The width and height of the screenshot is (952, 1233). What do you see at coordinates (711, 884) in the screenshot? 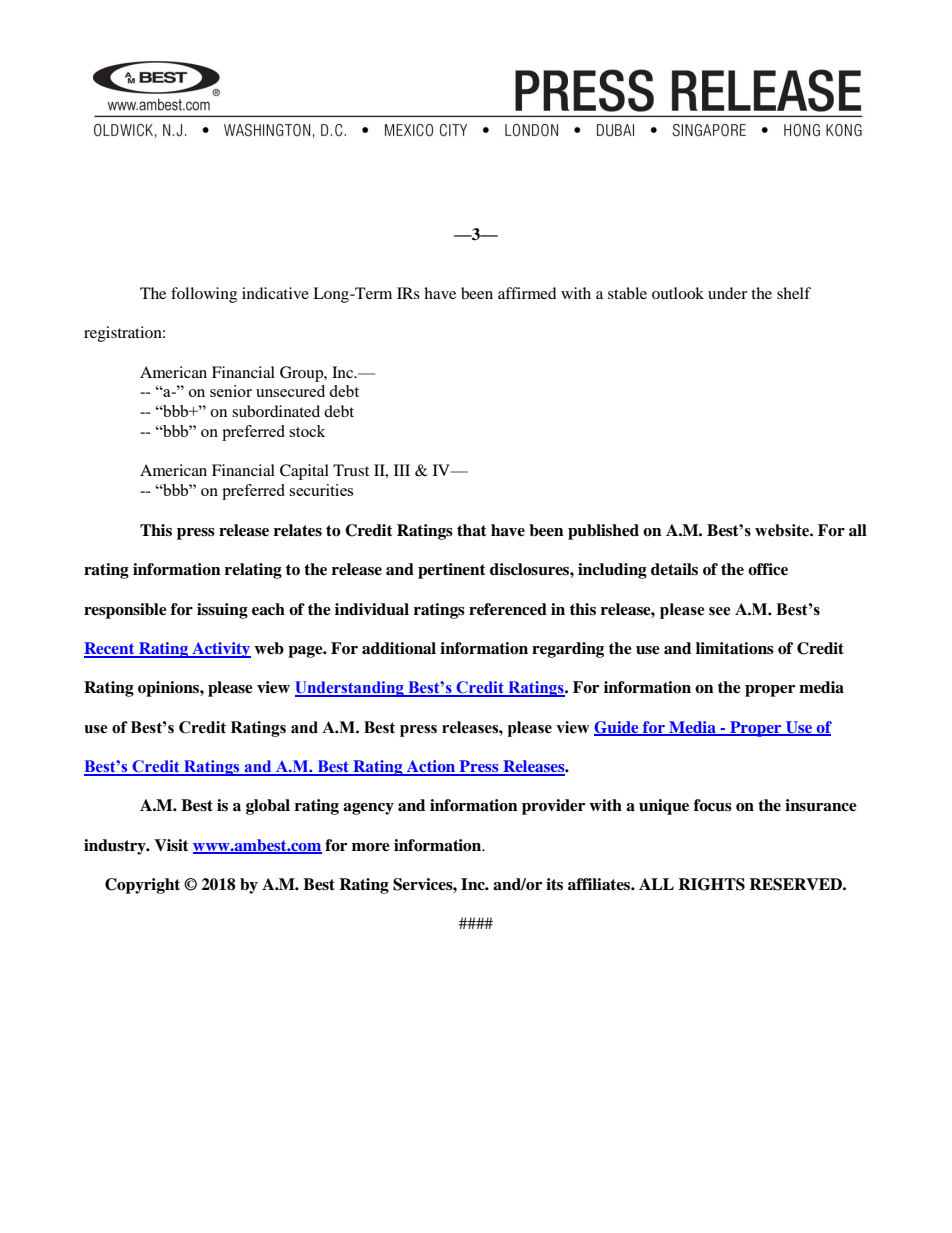
I see `RIGHTS` at bounding box center [711, 884].
